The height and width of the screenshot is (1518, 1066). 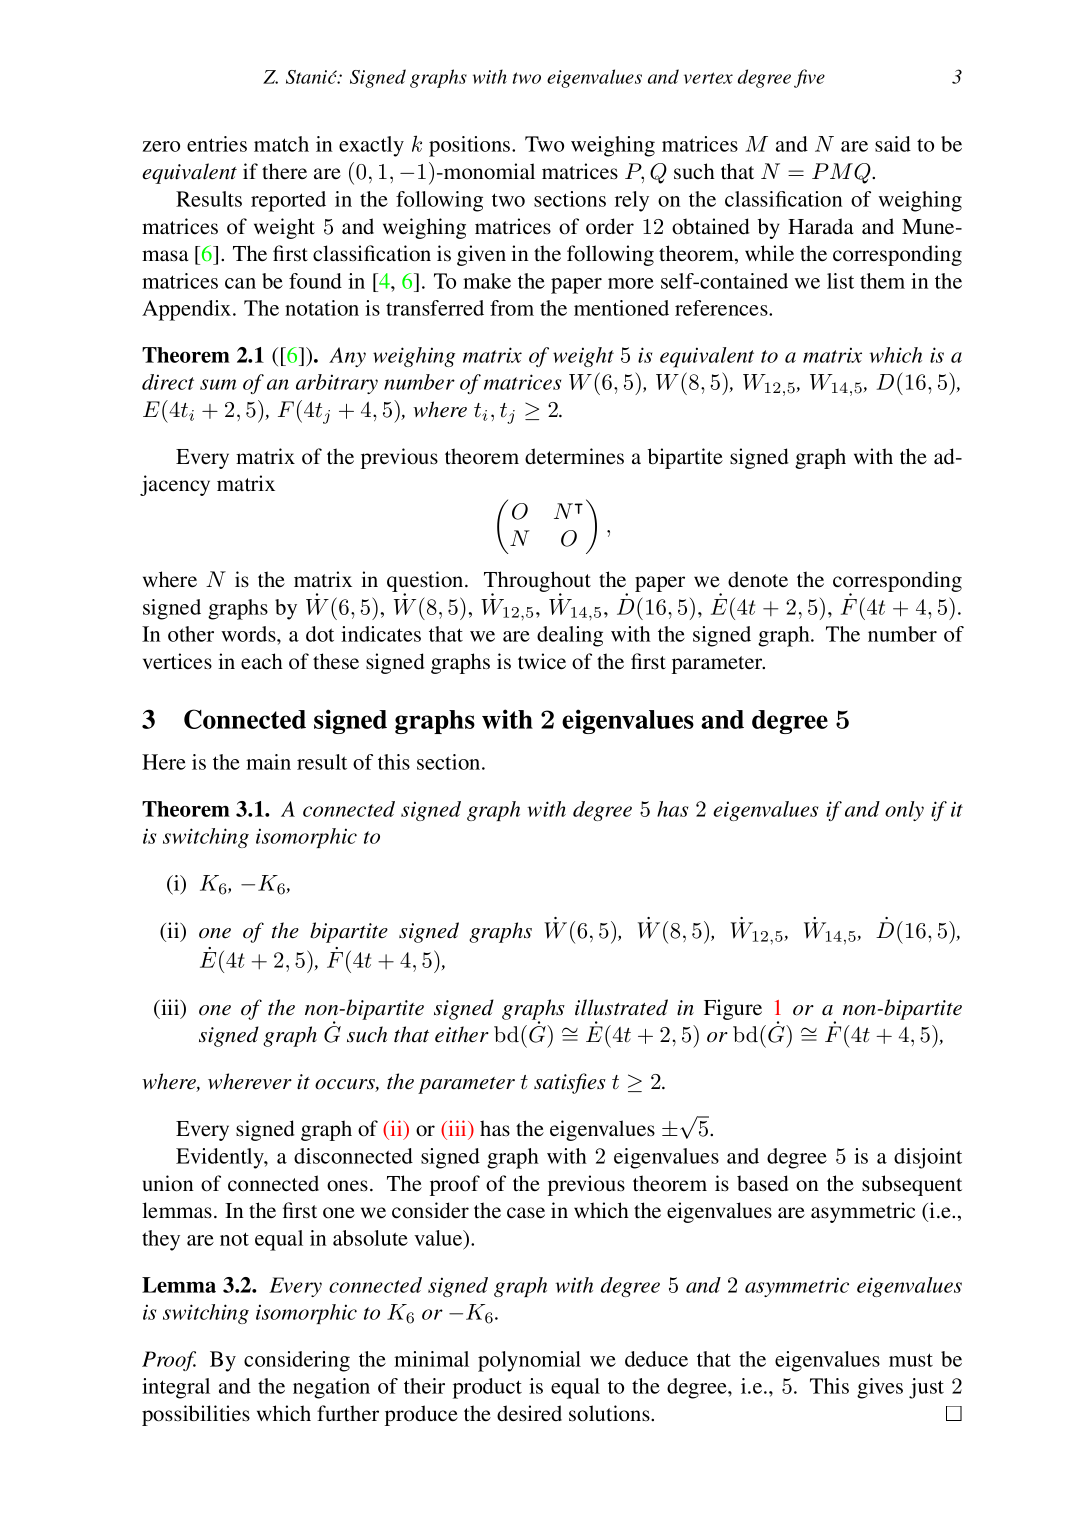 I want to click on Throughout, so click(x=537, y=583).
